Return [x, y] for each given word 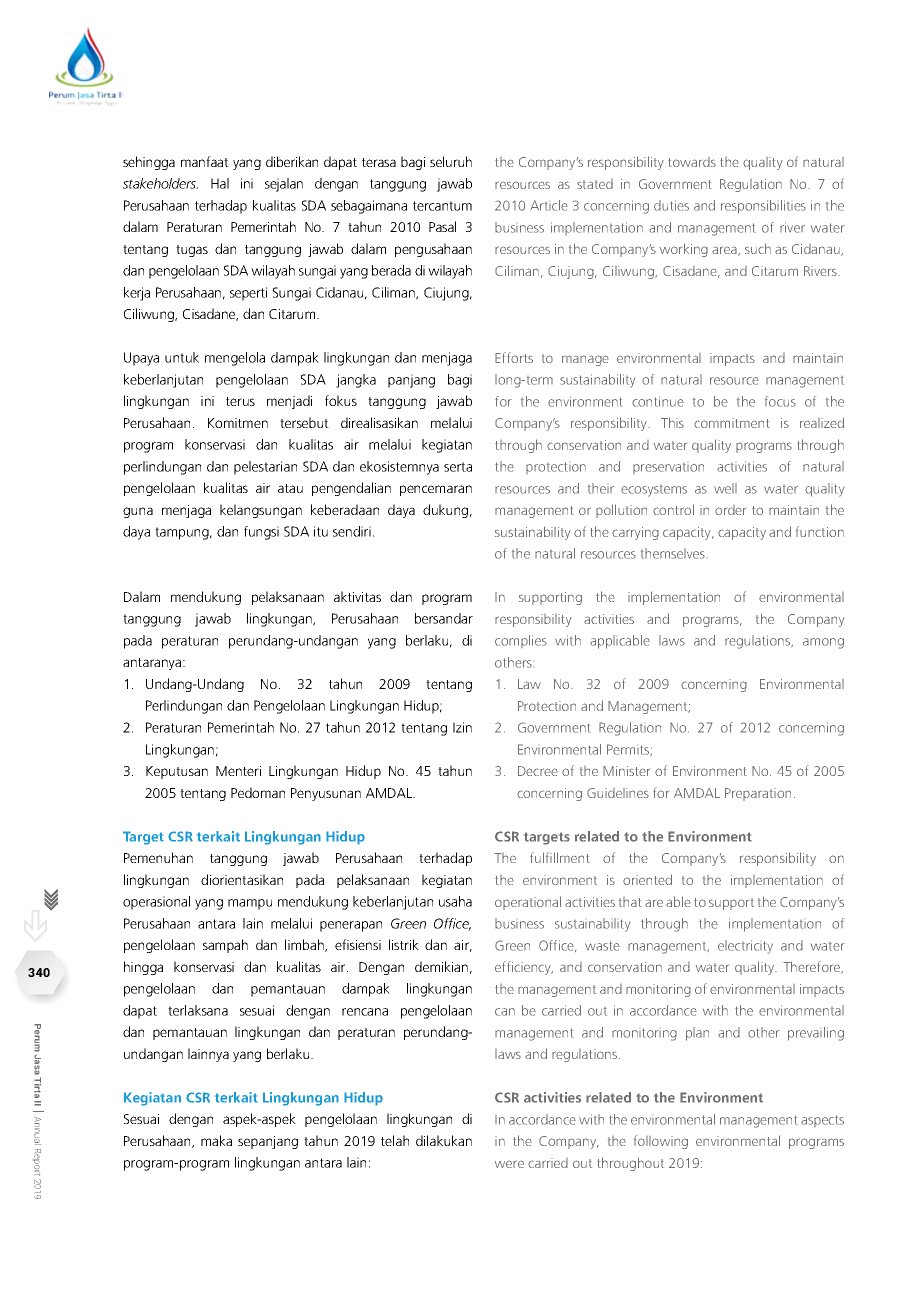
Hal [220, 183]
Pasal [442, 226]
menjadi [289, 402]
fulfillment [560, 857]
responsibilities [763, 207]
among [823, 643]
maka [216, 1140]
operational [528, 903]
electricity [745, 947]
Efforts [514, 357]
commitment [732, 423]
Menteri [238, 771]
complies [521, 641]
